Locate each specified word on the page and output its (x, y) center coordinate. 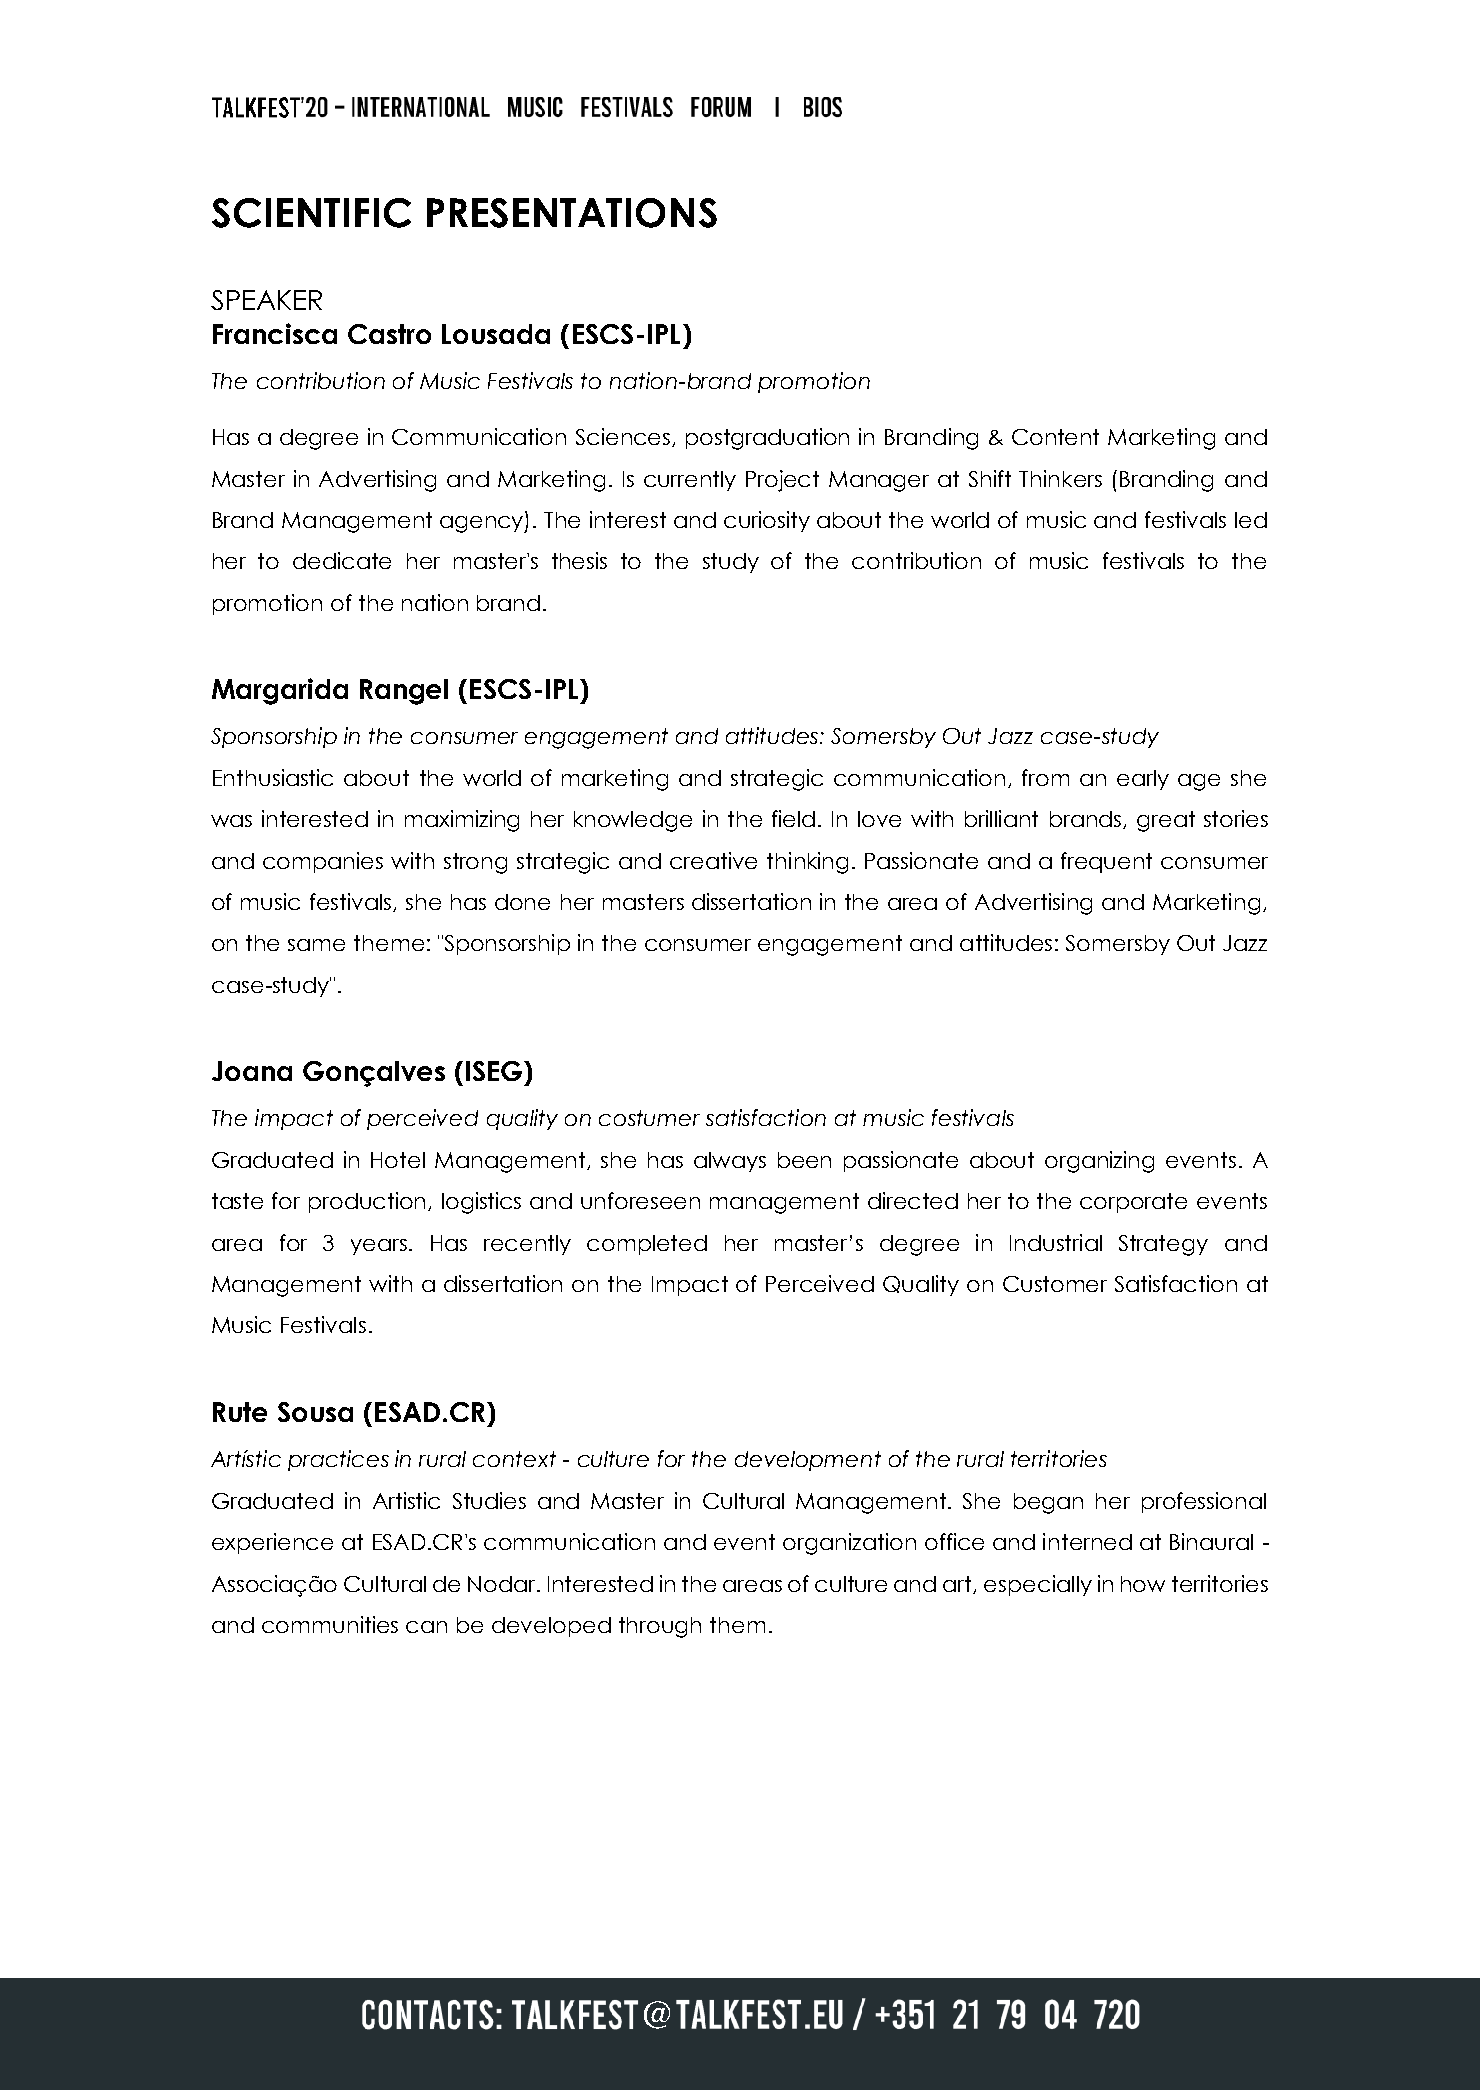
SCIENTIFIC (311, 213)
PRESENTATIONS (572, 213)
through (660, 1627)
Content (1055, 437)
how (1143, 1584)
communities (330, 1624)
